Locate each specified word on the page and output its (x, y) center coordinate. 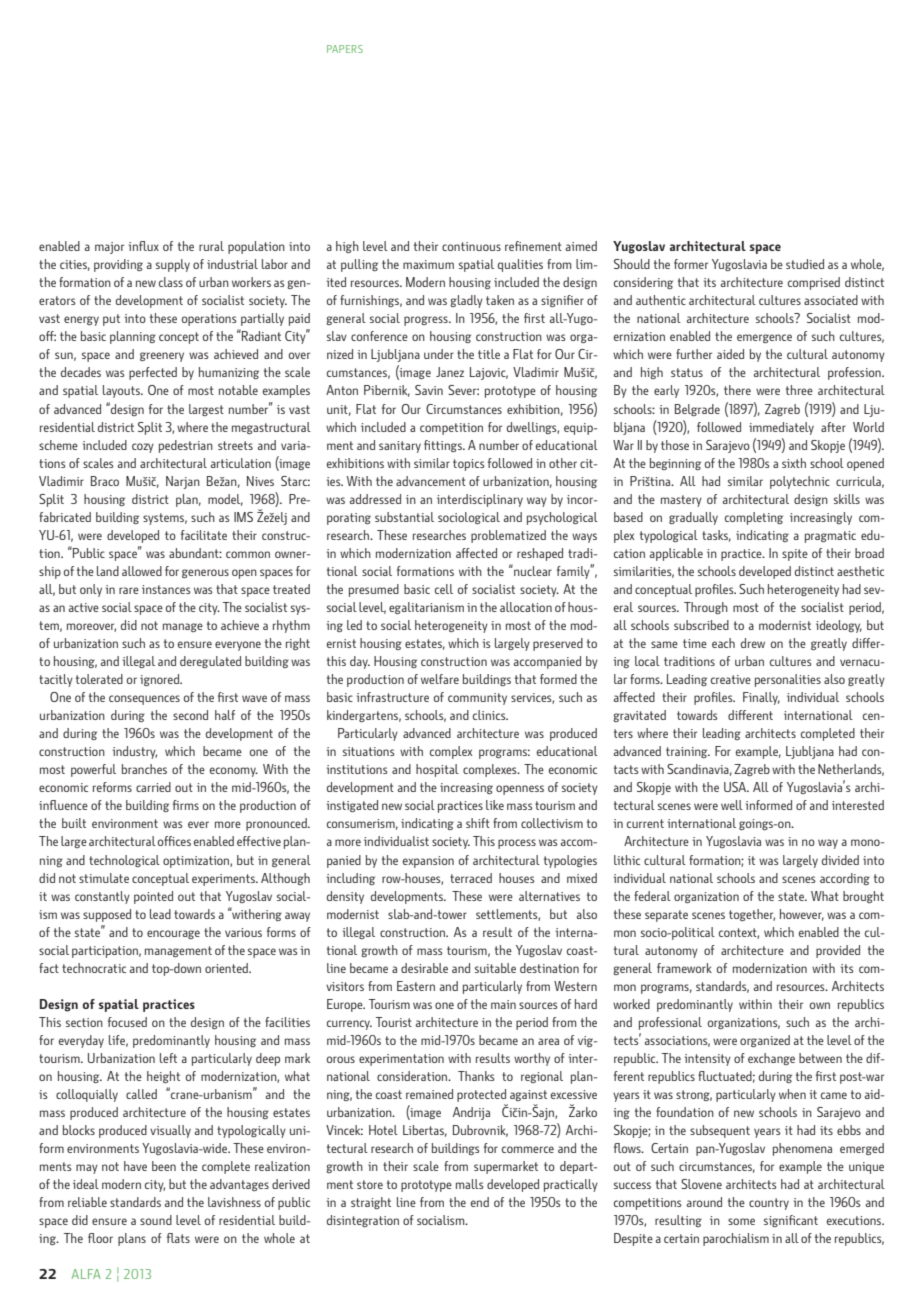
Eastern (416, 986)
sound (156, 1220)
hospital (437, 770)
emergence (764, 338)
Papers (345, 49)
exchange (771, 1059)
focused (127, 1022)
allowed (142, 571)
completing (754, 518)
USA (736, 787)
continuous (471, 246)
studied (805, 264)
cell (444, 589)
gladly (466, 301)
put (111, 320)
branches (144, 769)
